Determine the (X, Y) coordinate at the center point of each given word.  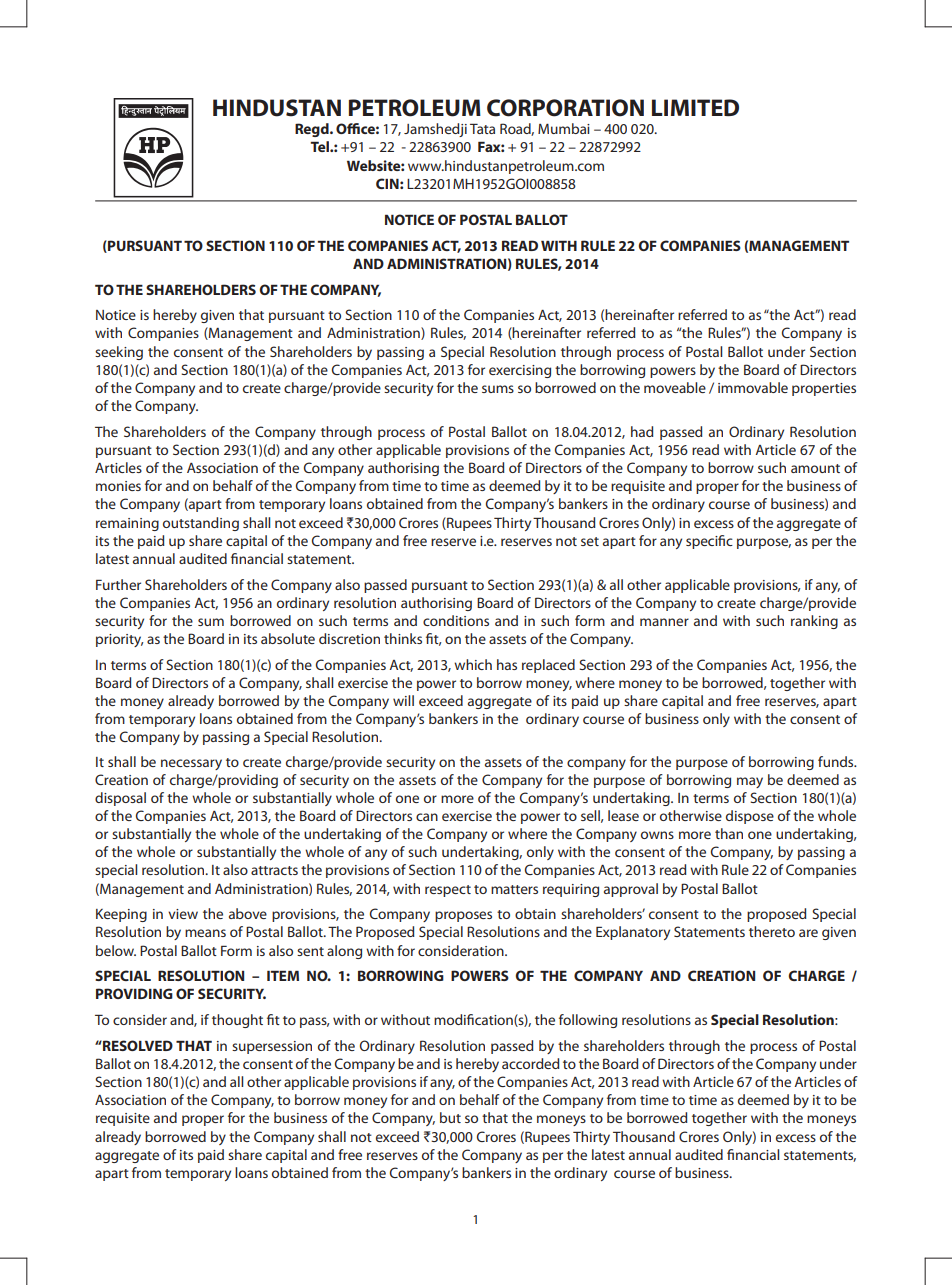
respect (448, 891)
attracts (274, 870)
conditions (456, 620)
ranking (814, 622)
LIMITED (695, 107)
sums (498, 389)
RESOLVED (137, 1045)
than (729, 833)
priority (119, 640)
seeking (119, 353)
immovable (753, 387)
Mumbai (564, 128)
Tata (482, 128)
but (450, 1117)
